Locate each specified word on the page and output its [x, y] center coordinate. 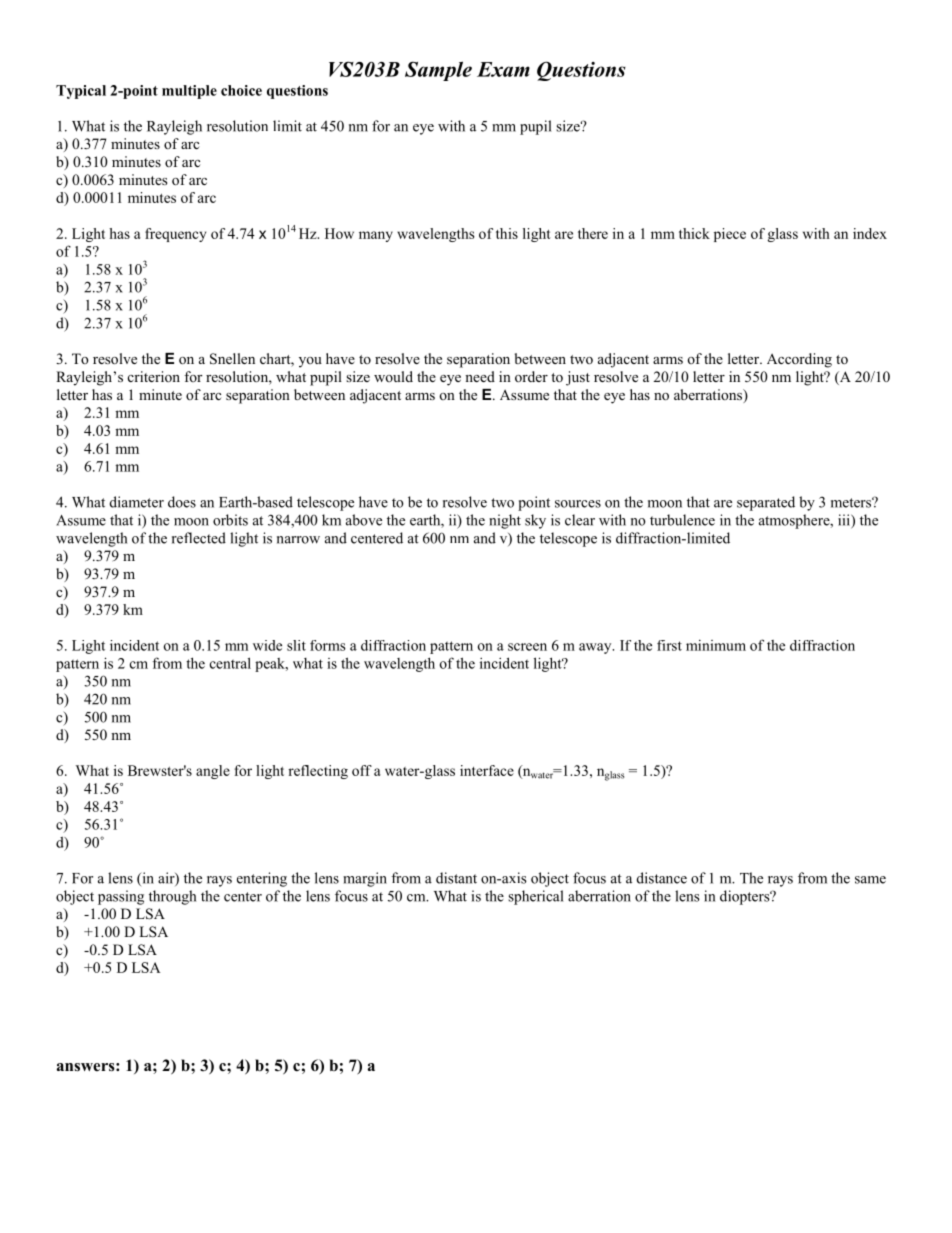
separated [766, 503]
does [182, 502]
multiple [189, 92]
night [505, 521]
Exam [503, 69]
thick [694, 233]
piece [730, 235]
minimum [716, 645]
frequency [175, 235]
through [172, 897]
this [507, 233]
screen [527, 647]
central [230, 663]
